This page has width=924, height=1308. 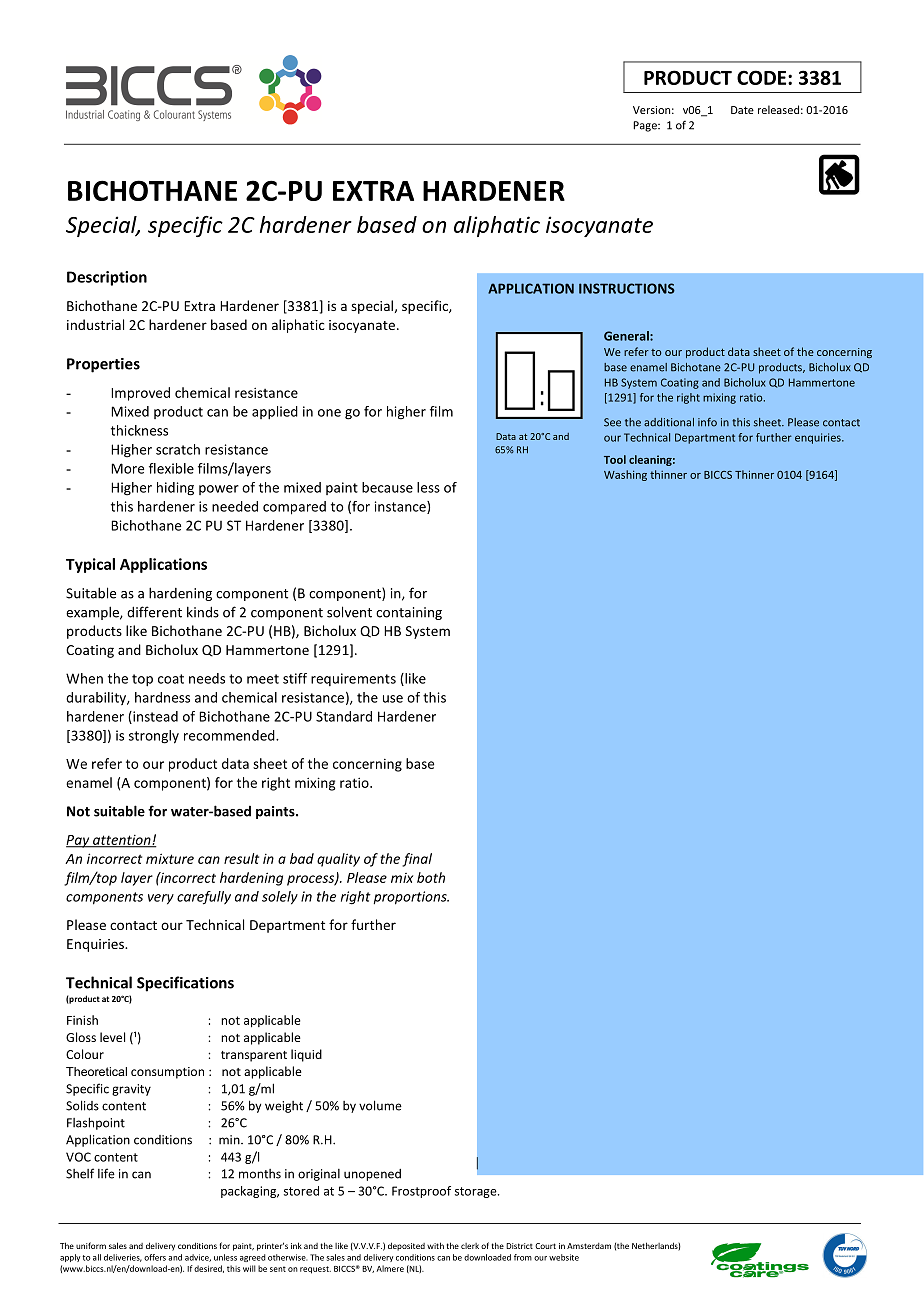 What do you see at coordinates (162, 697) in the page?
I see `hardness` at bounding box center [162, 697].
